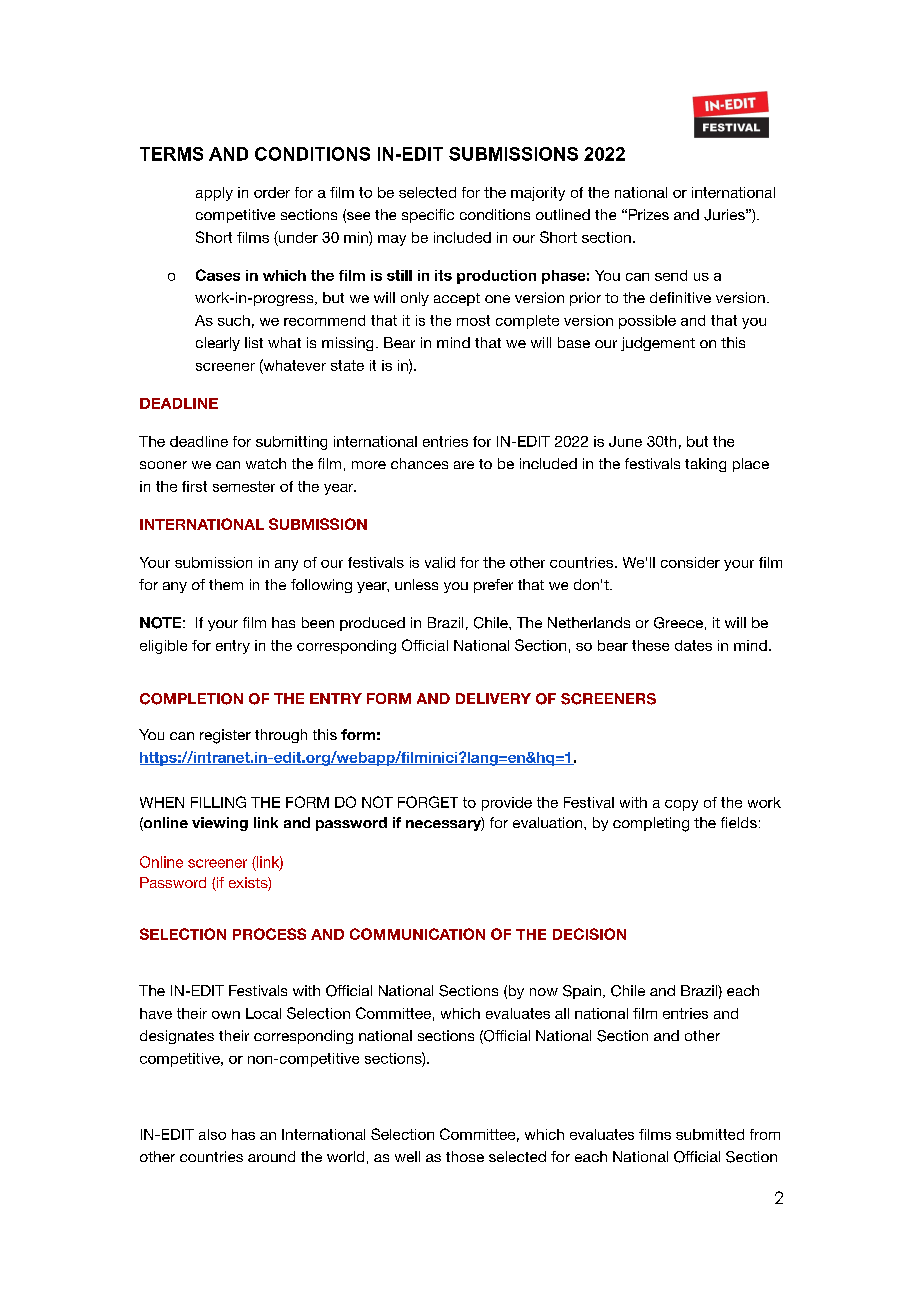 The height and width of the screenshot is (1307, 924). Describe the element at coordinates (681, 805) in the screenshot. I see `copy` at that location.
